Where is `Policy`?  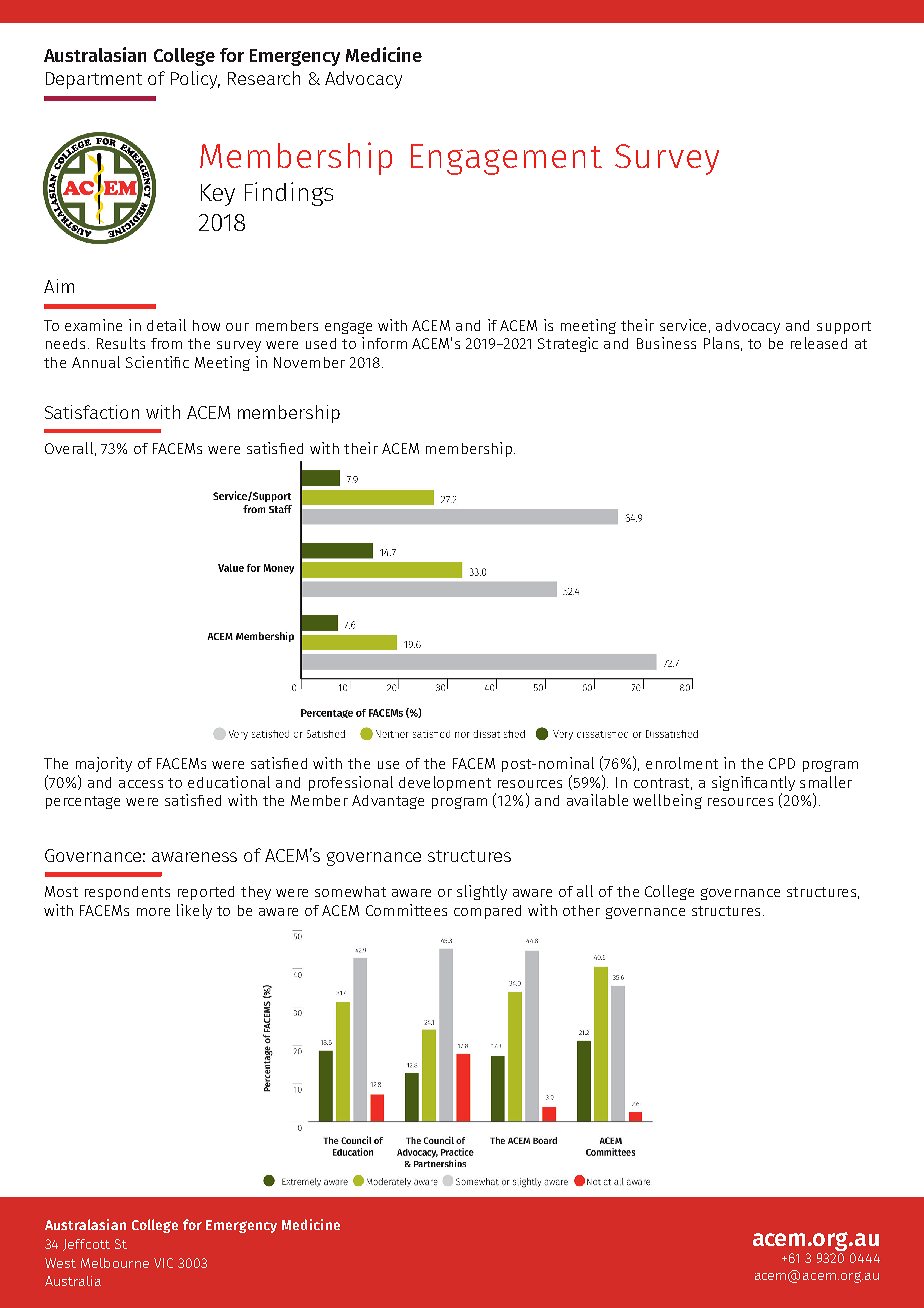 Policy is located at coordinates (195, 80).
